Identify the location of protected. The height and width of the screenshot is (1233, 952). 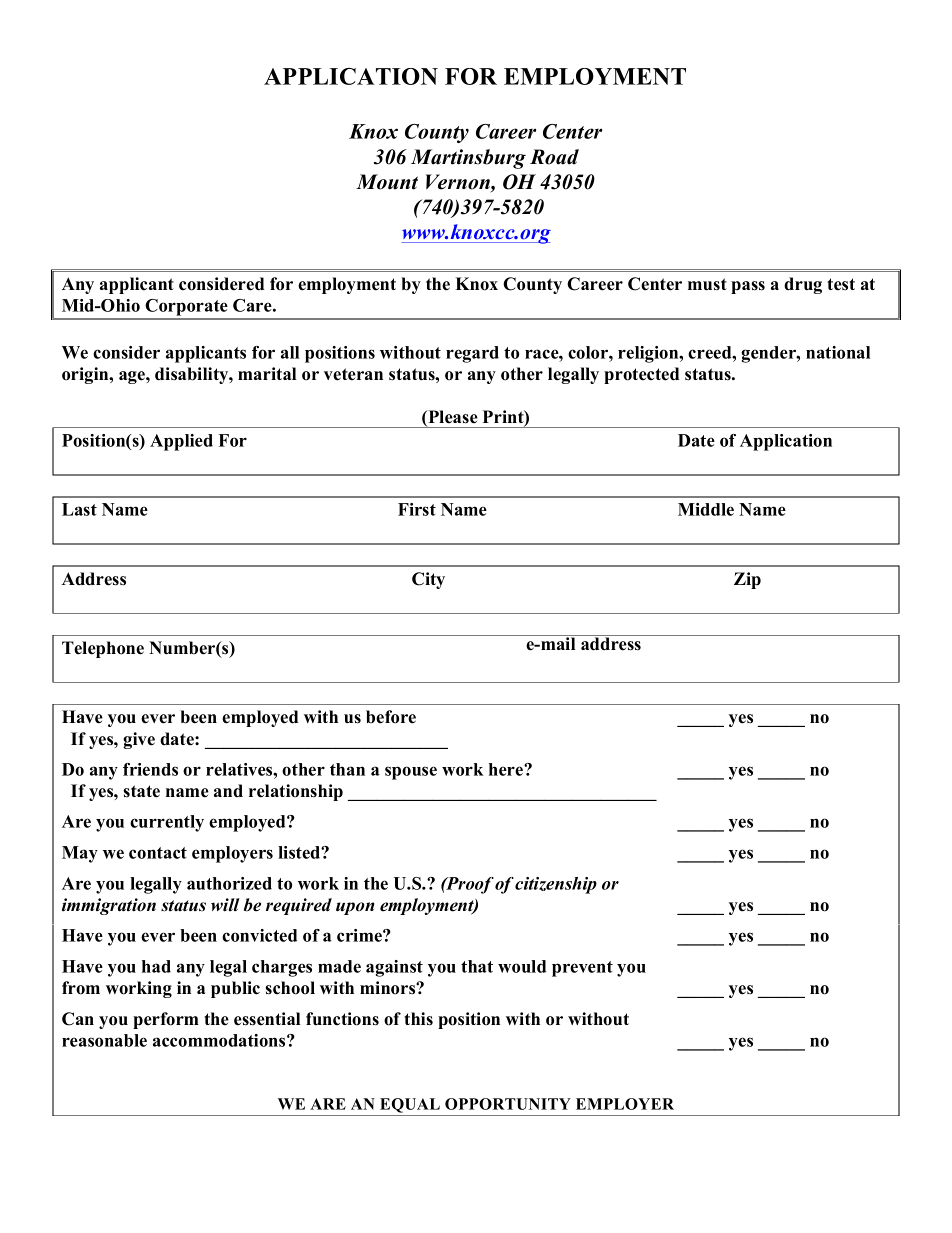
(641, 375).
